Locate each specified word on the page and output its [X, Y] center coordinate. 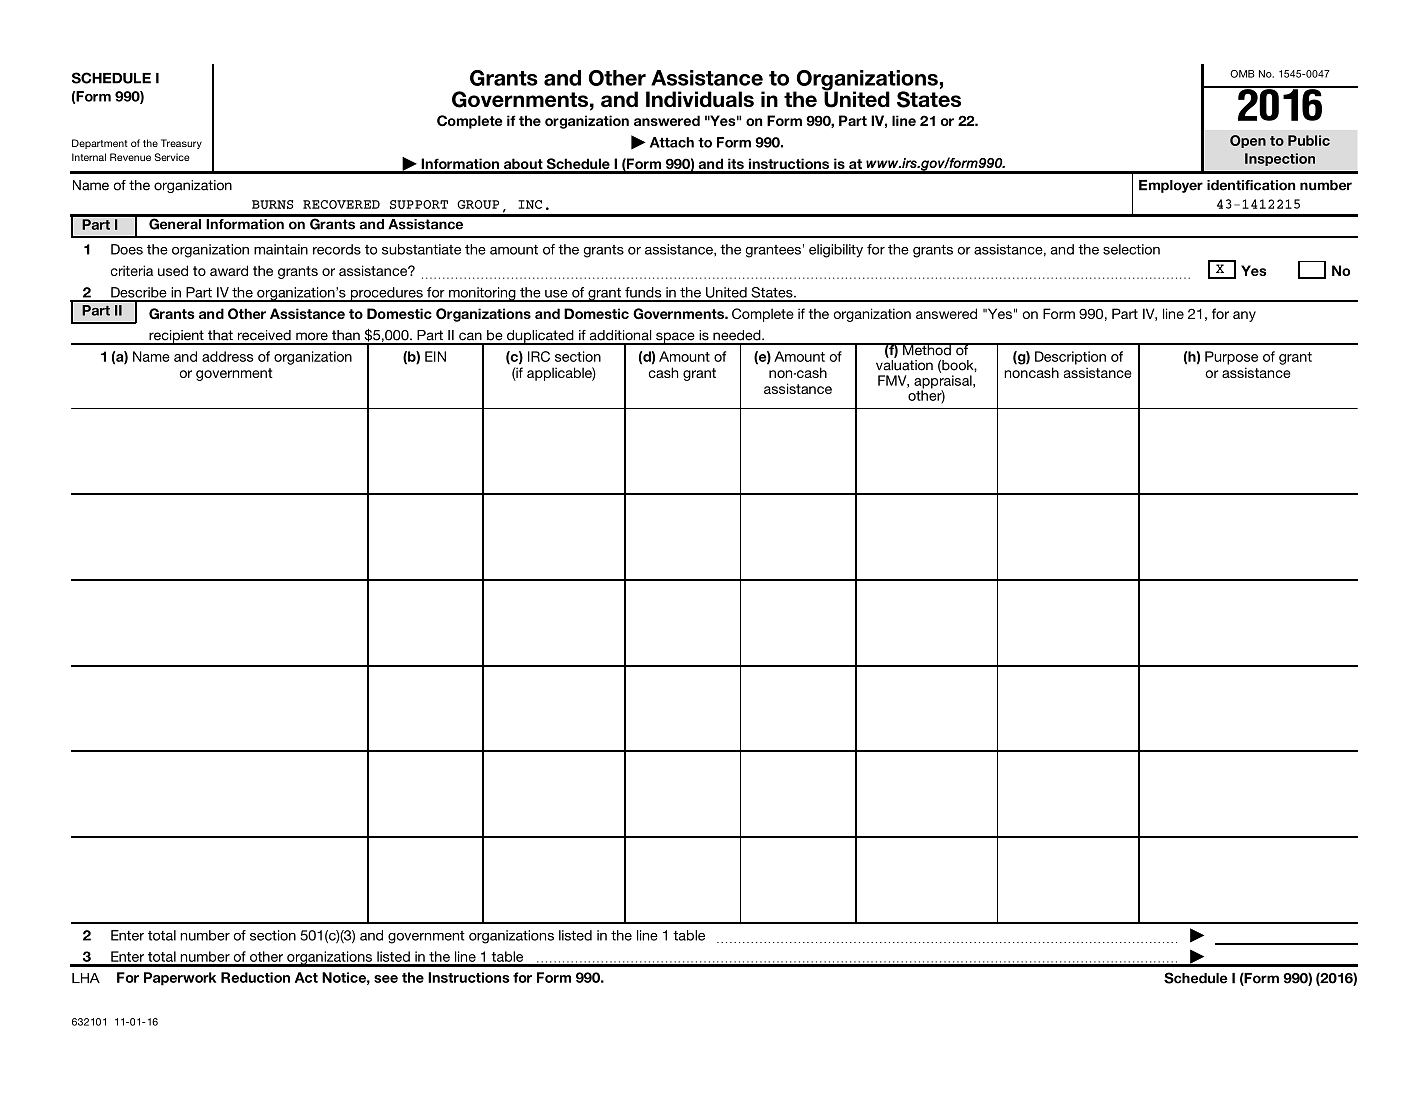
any [1244, 316]
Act [306, 977]
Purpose [1231, 358]
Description [1070, 358]
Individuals [700, 99]
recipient [176, 337]
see [386, 979]
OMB [1242, 74]
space [675, 338]
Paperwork [180, 979]
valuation [904, 365]
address [227, 356]
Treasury [181, 144]
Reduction [255, 977]
